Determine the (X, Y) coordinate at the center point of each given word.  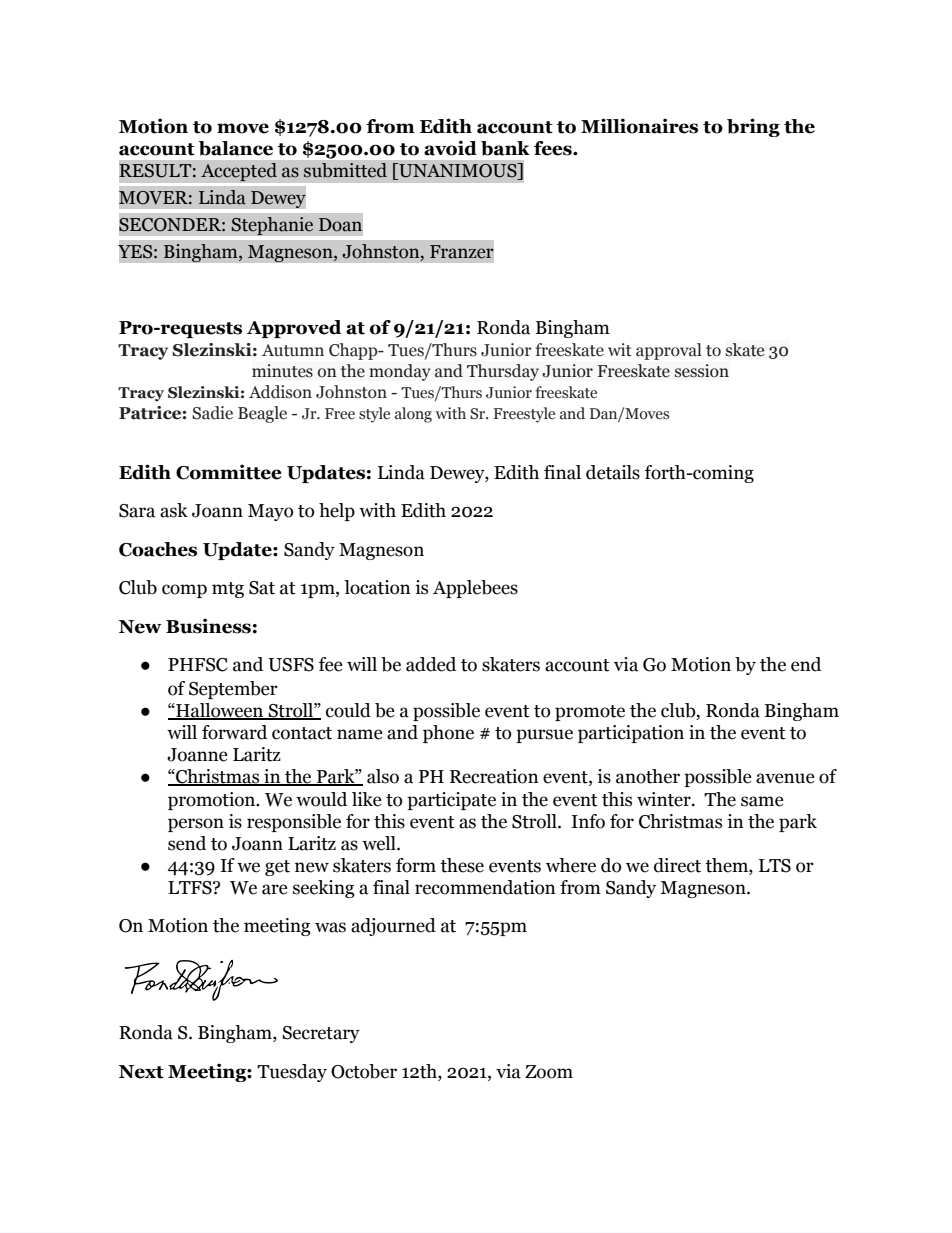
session (702, 371)
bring (753, 127)
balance (236, 148)
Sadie (212, 413)
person (196, 825)
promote (590, 713)
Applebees (475, 589)
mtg (228, 590)
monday (400, 372)
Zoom (549, 1072)
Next (141, 1072)
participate (451, 801)
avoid (450, 148)
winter (665, 799)
